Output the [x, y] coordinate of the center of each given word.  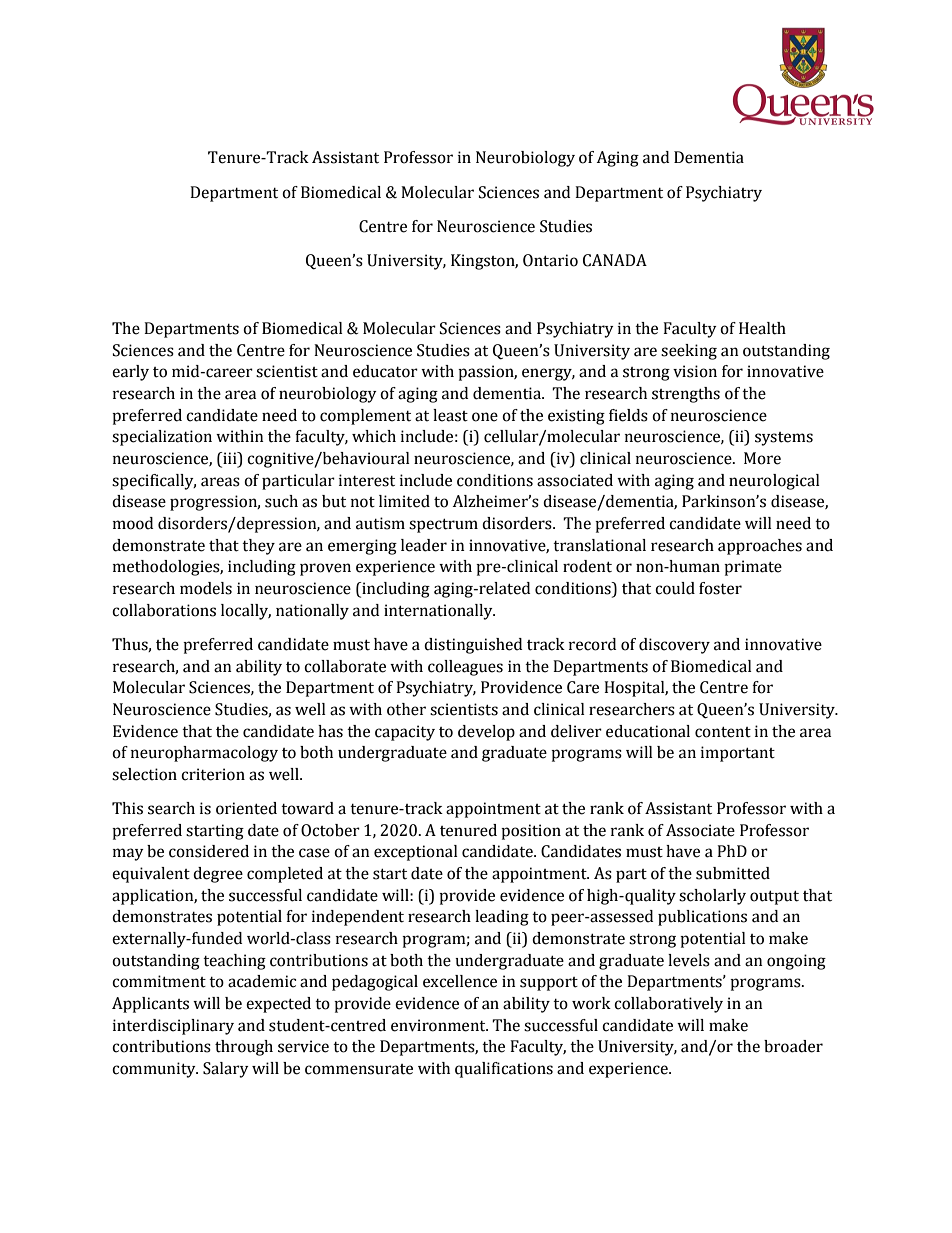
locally [246, 612]
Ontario [550, 260]
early [130, 373]
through [244, 1048]
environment [439, 1025]
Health [762, 328]
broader [793, 1046]
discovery [674, 646]
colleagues [465, 668]
